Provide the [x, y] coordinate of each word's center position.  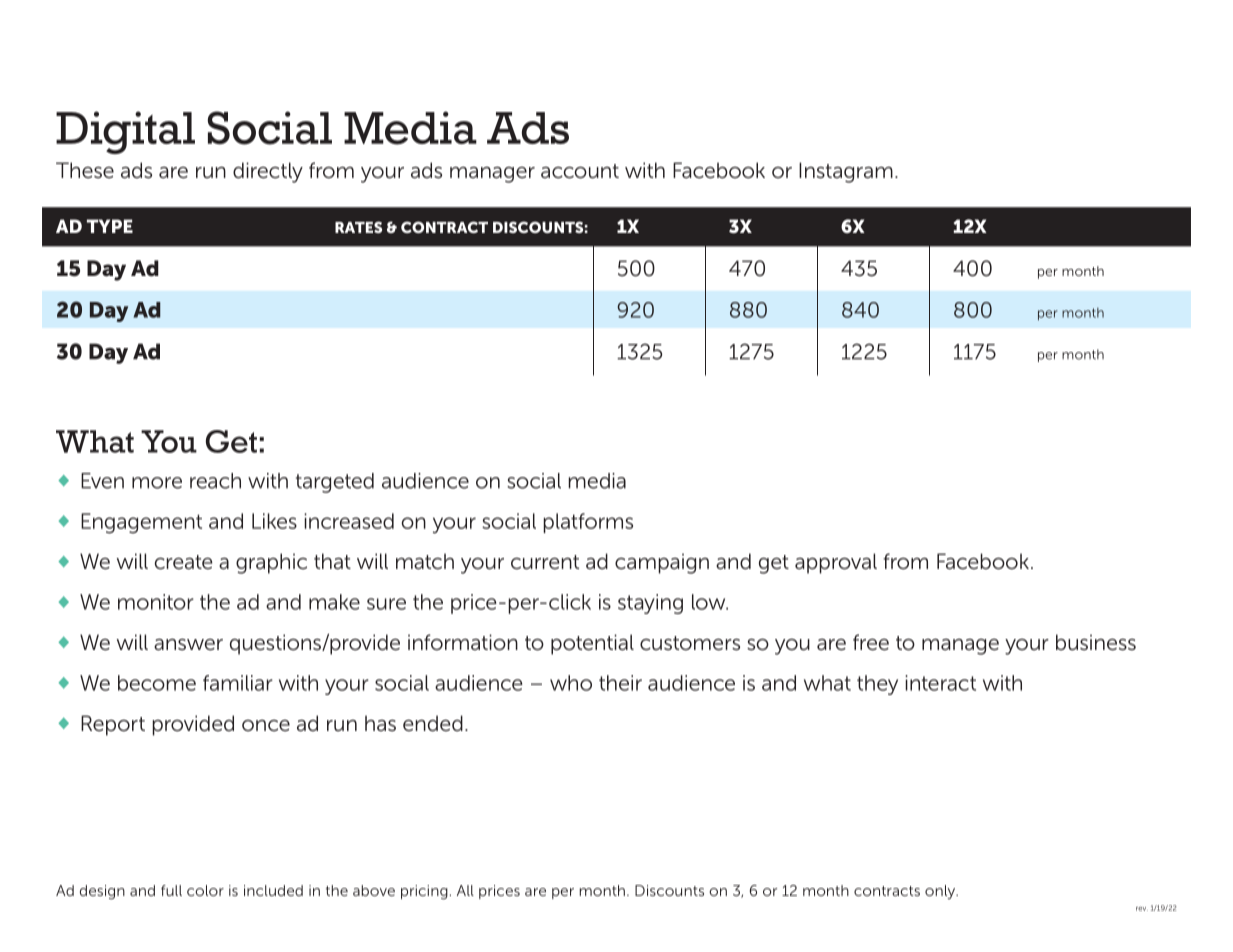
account [580, 171]
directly [268, 172]
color [205, 890]
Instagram [846, 172]
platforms [588, 523]
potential [592, 644]
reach [215, 481]
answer [188, 645]
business [1096, 642]
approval [836, 563]
